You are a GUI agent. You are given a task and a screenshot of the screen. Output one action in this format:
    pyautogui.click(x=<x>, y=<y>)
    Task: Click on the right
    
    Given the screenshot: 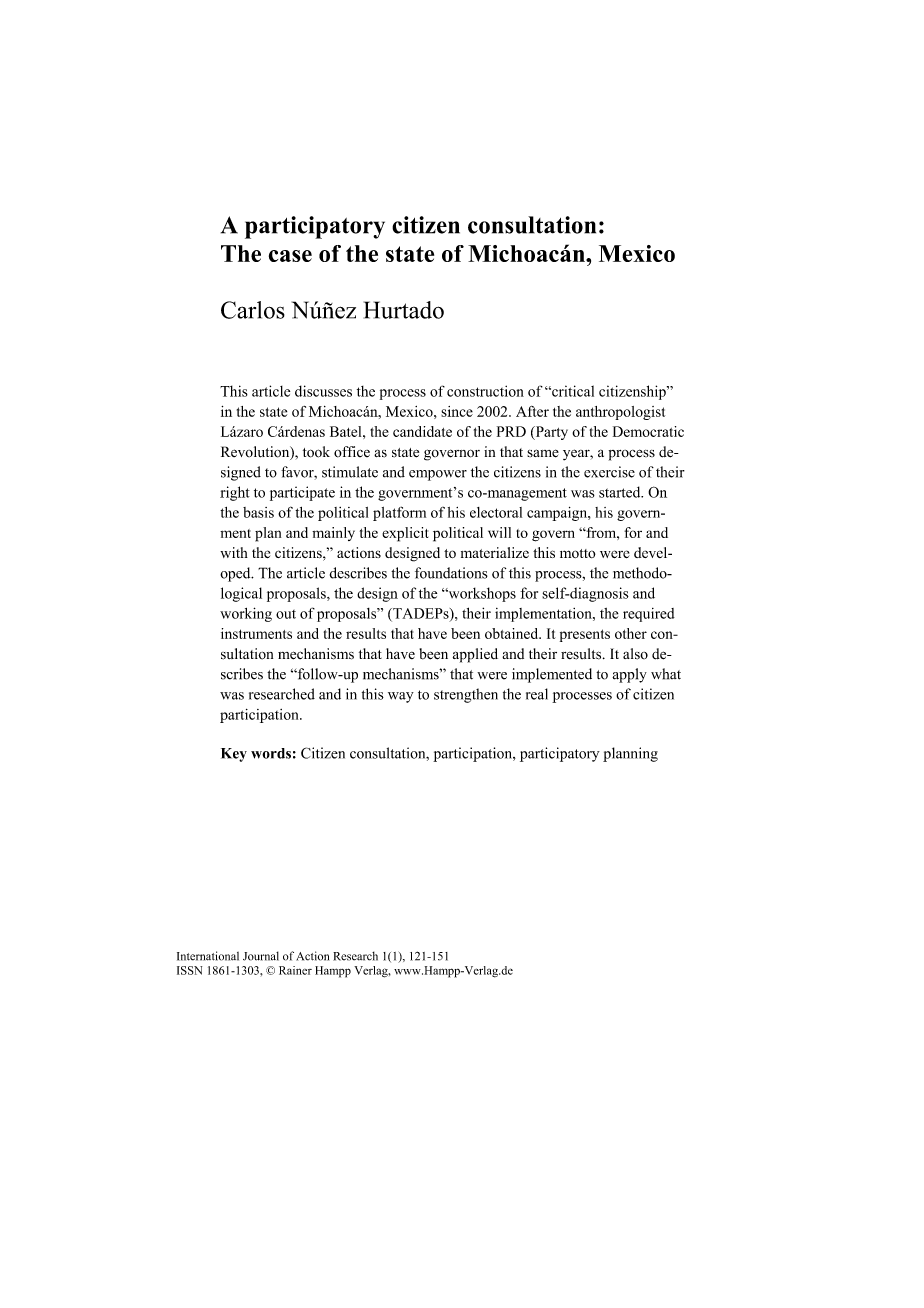 What is the action you would take?
    pyautogui.click(x=235, y=493)
